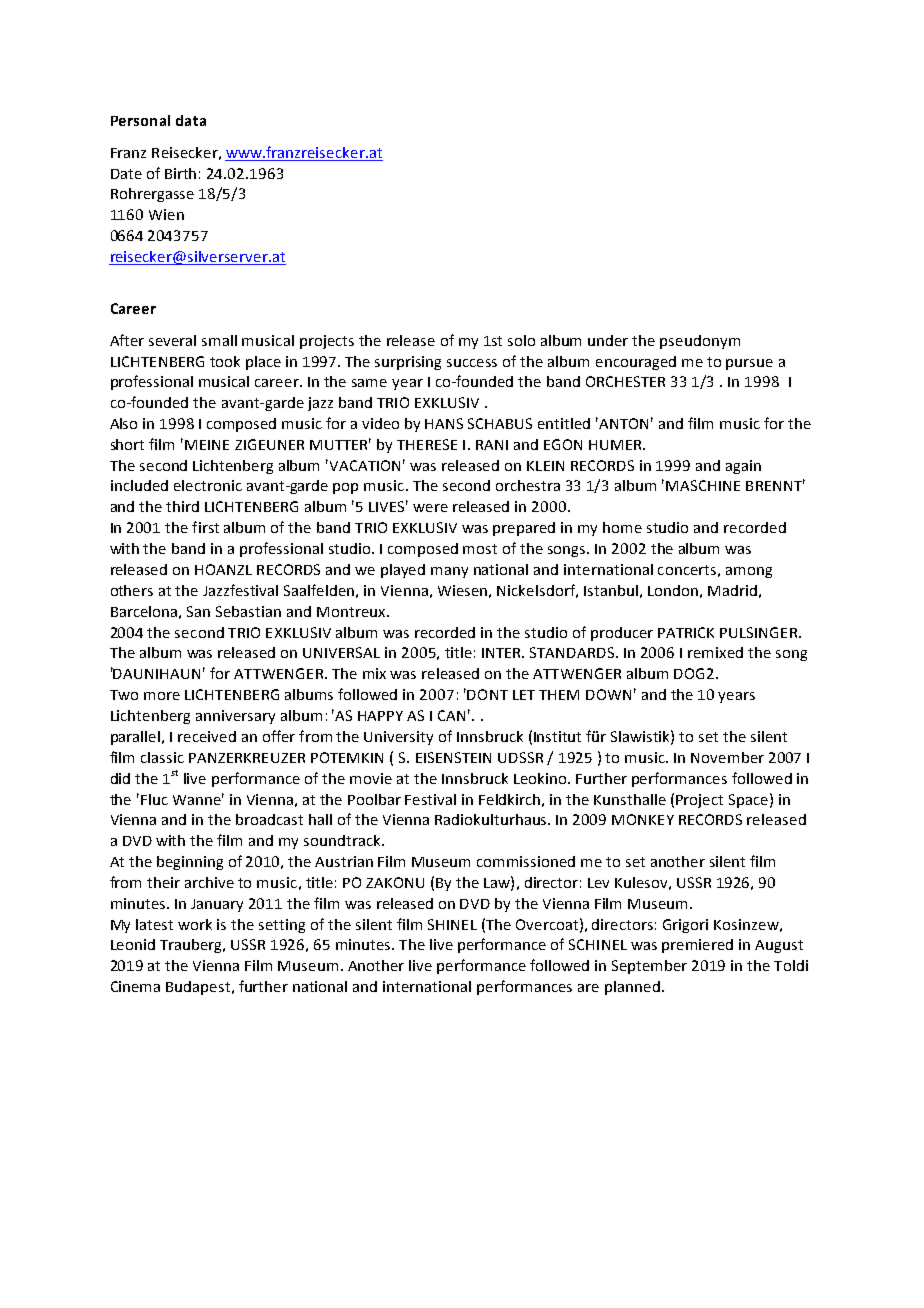 The height and width of the screenshot is (1308, 924). I want to click on concerts, so click(687, 570).
